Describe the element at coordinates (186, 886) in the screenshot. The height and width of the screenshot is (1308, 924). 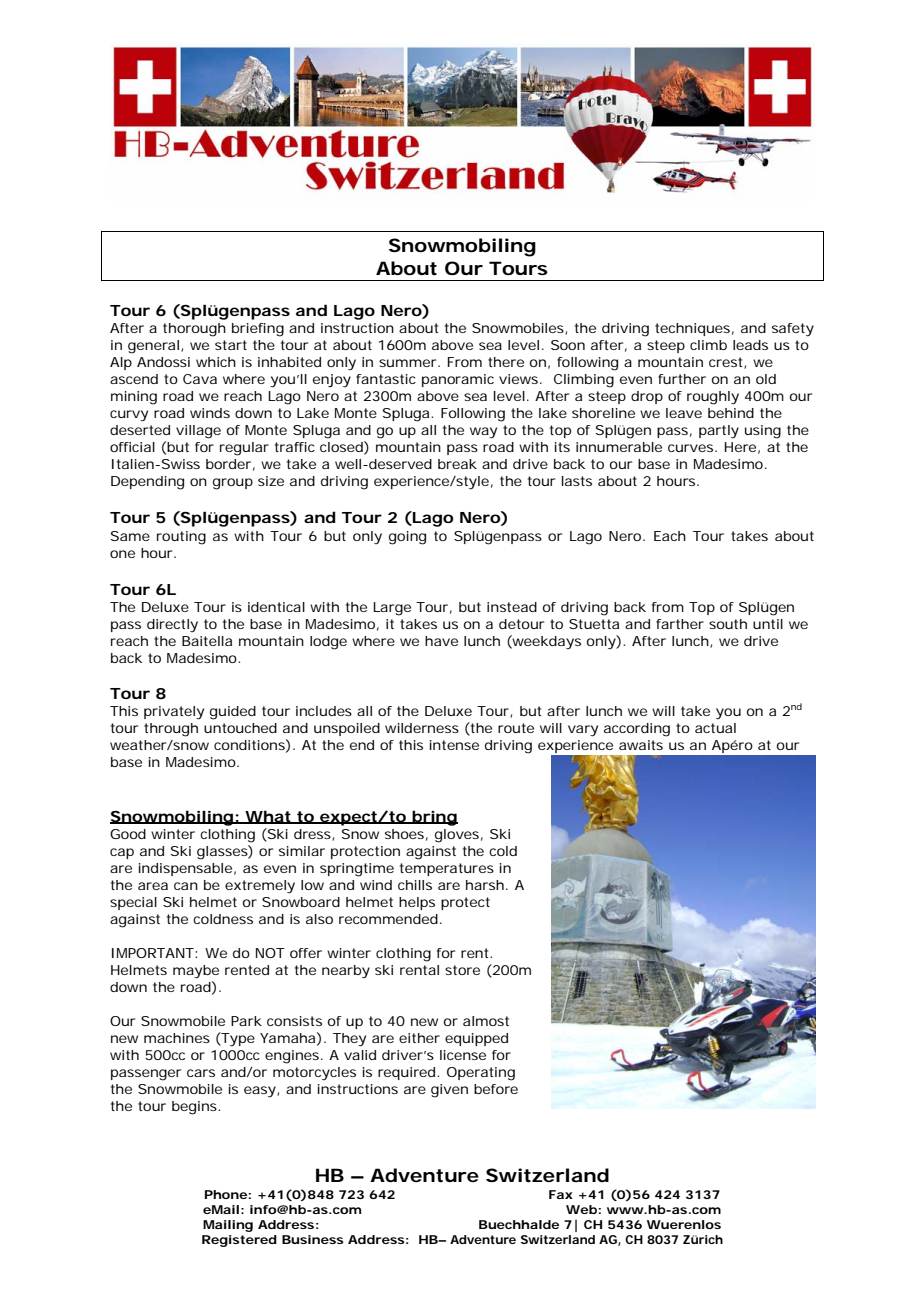
I see `can` at that location.
